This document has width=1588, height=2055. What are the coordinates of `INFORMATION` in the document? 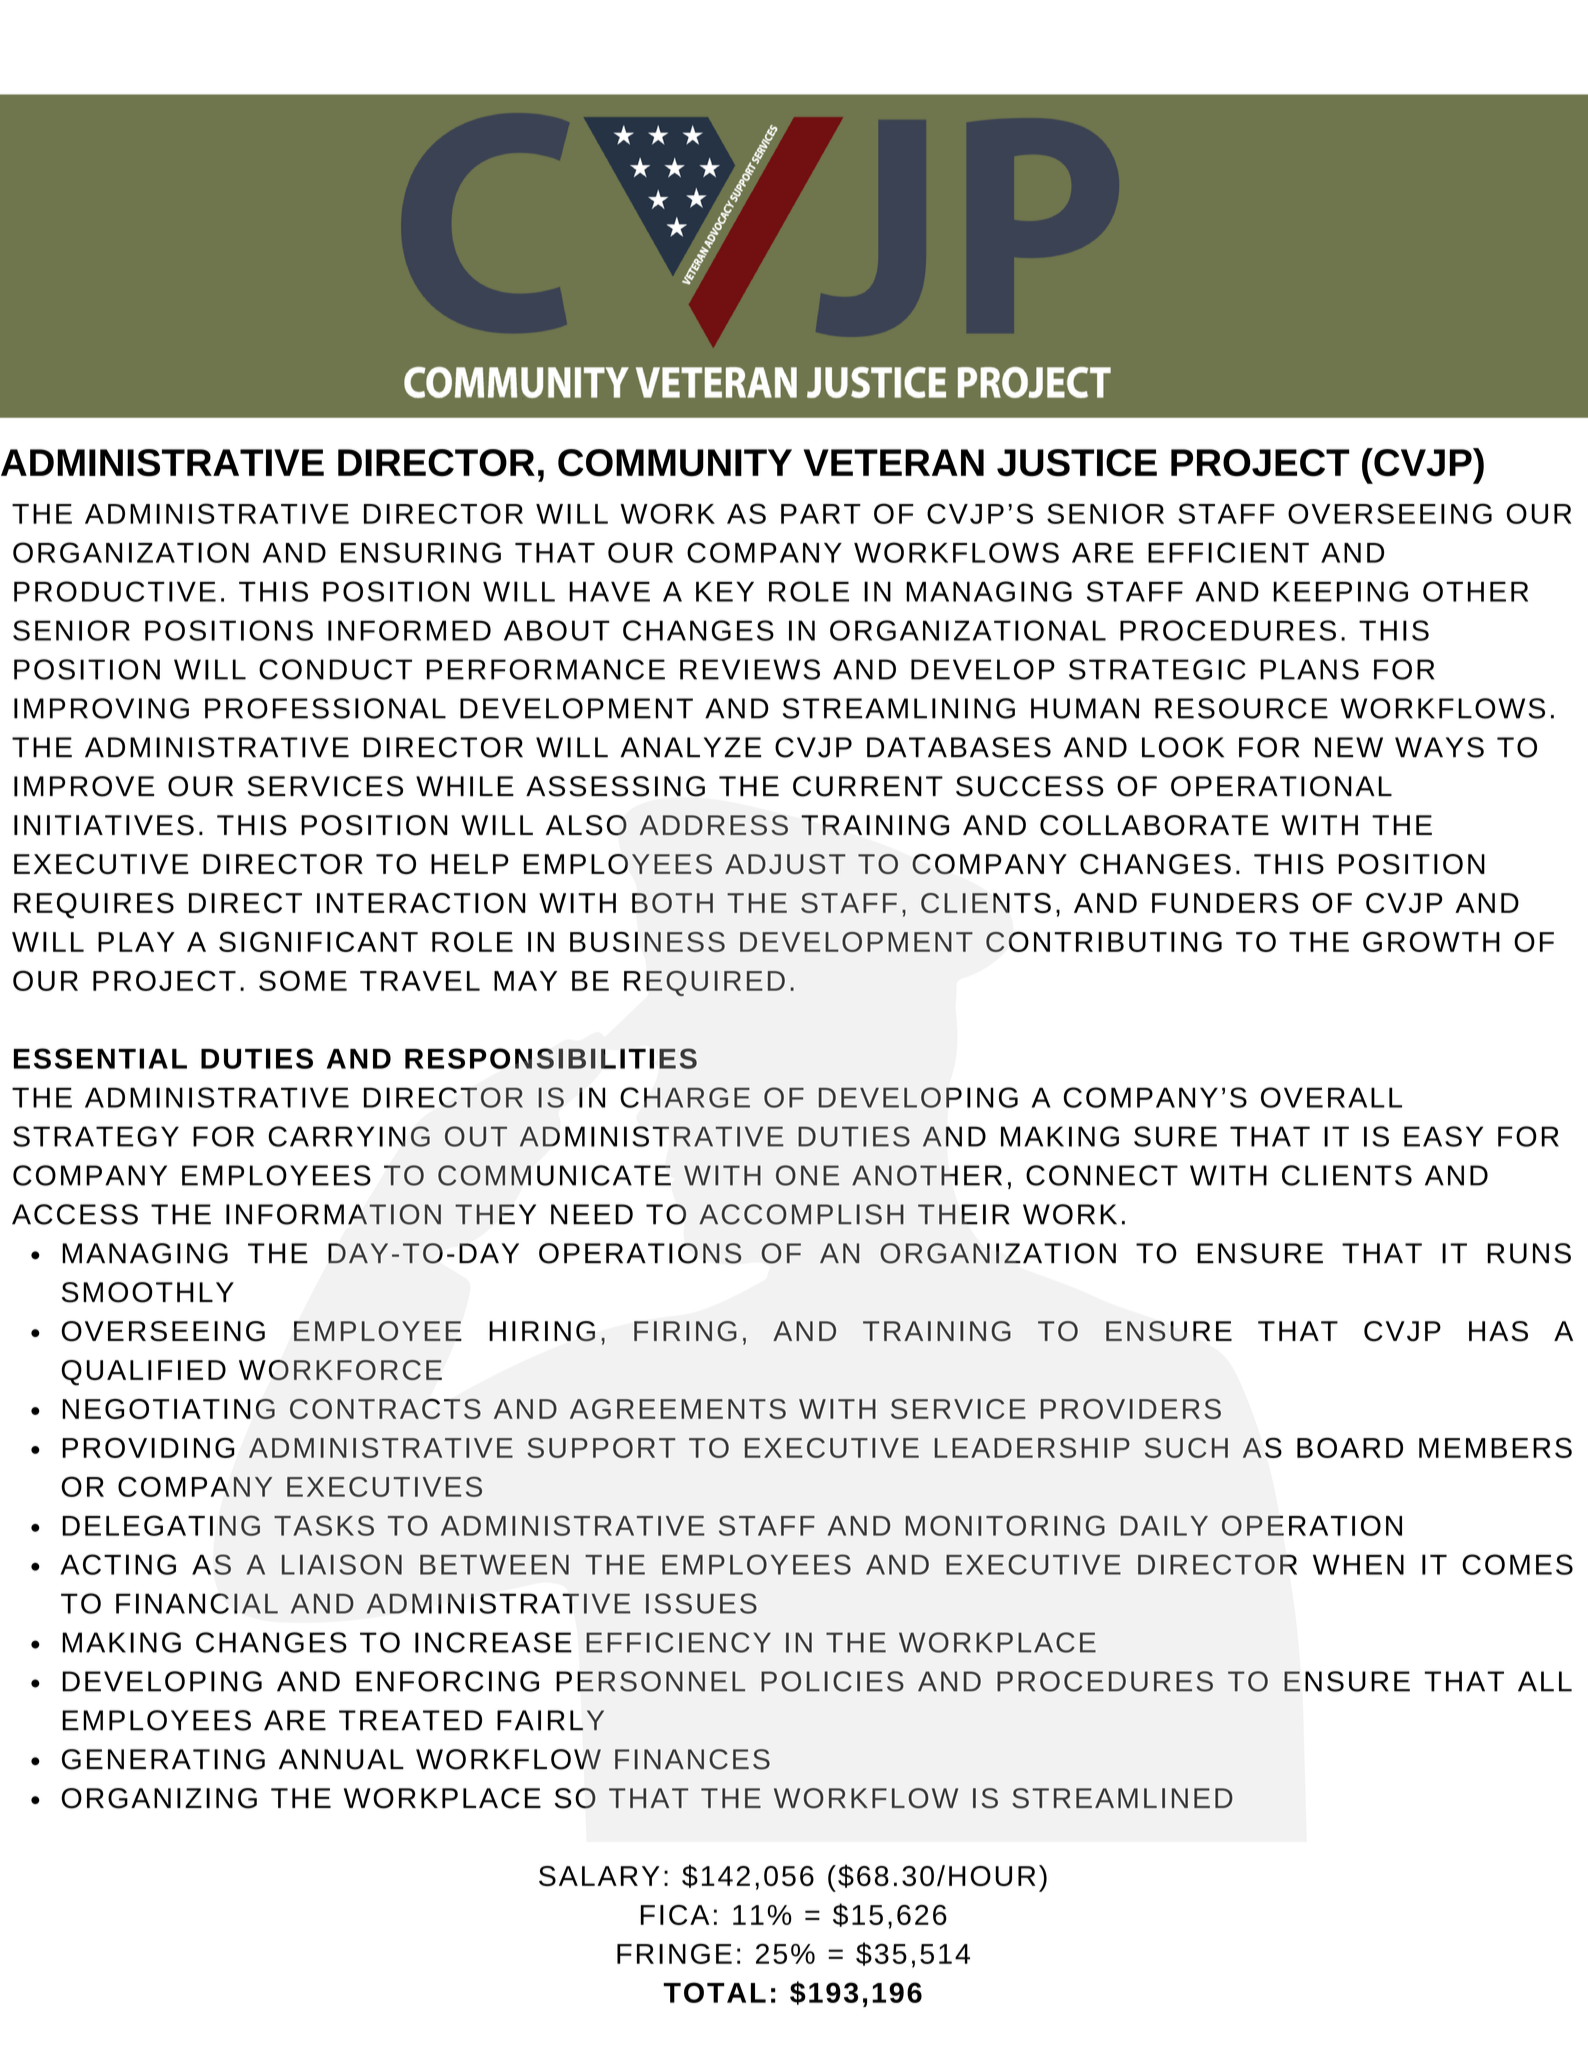 It's located at (333, 1214).
